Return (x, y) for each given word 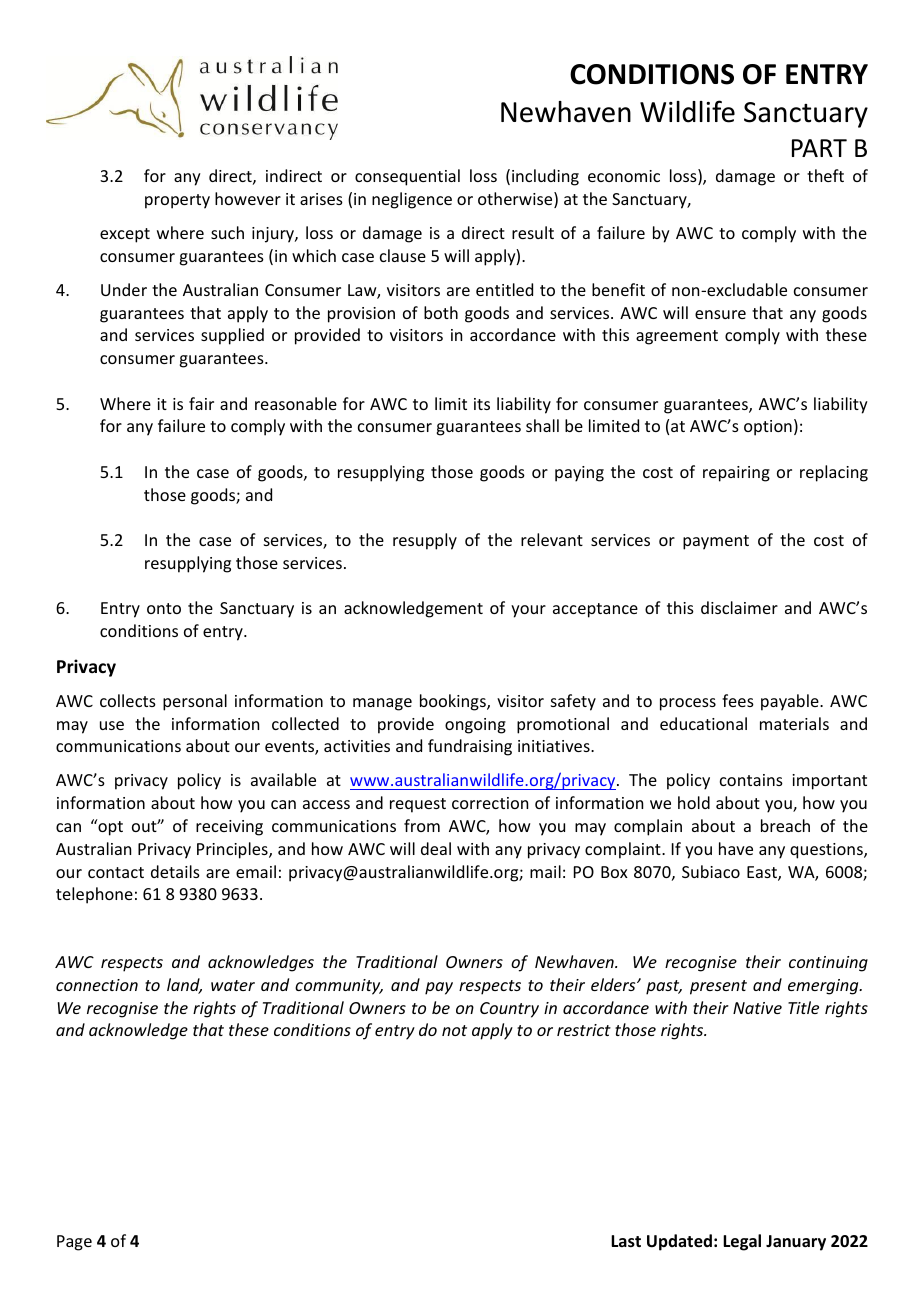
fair (201, 403)
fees (738, 700)
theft (825, 175)
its (482, 404)
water (233, 985)
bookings (454, 702)
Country (509, 1010)
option (768, 428)
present (718, 987)
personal (195, 702)
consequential (407, 177)
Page (74, 1243)
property (177, 201)
